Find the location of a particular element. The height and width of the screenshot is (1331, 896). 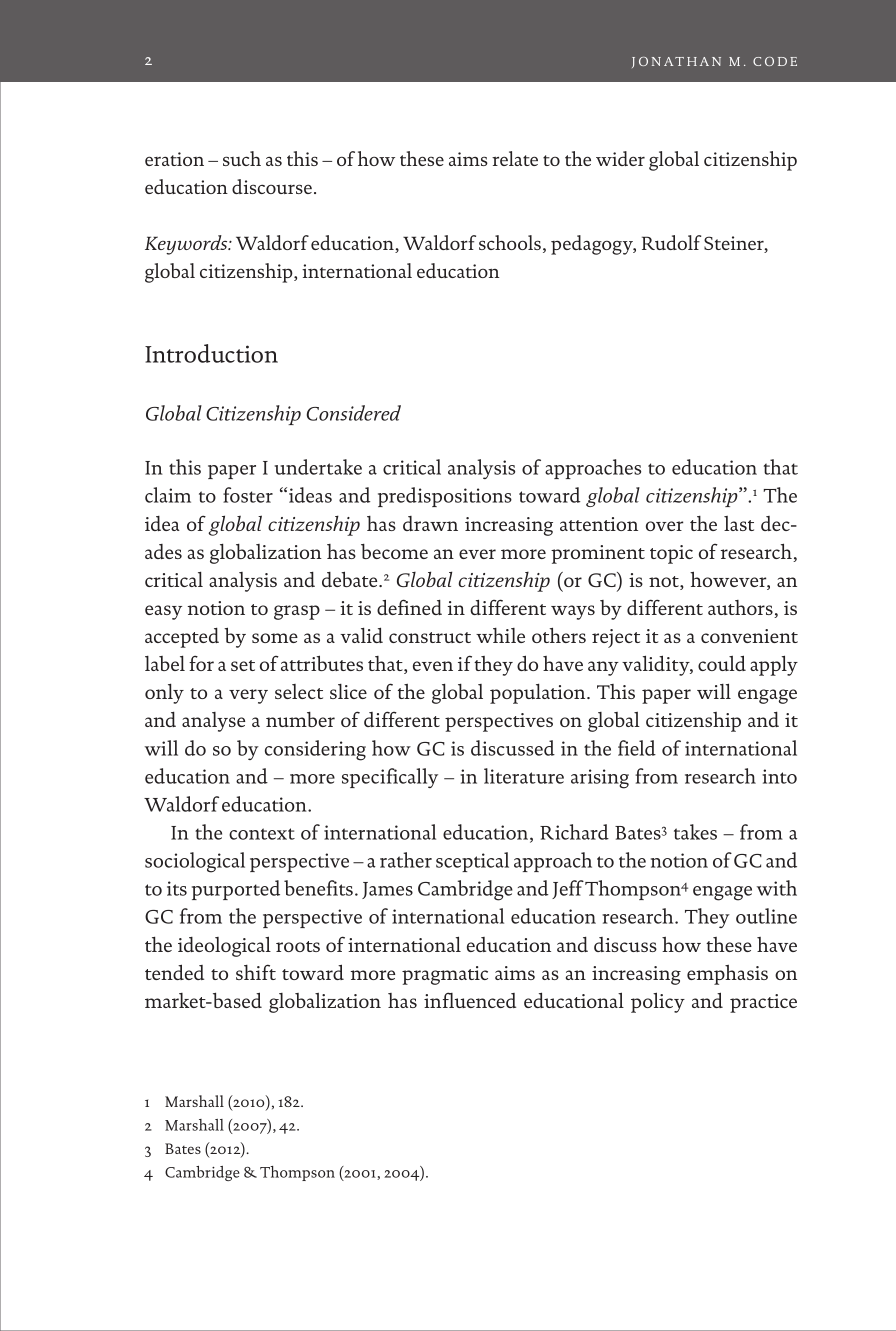

relate is located at coordinates (515, 158).
